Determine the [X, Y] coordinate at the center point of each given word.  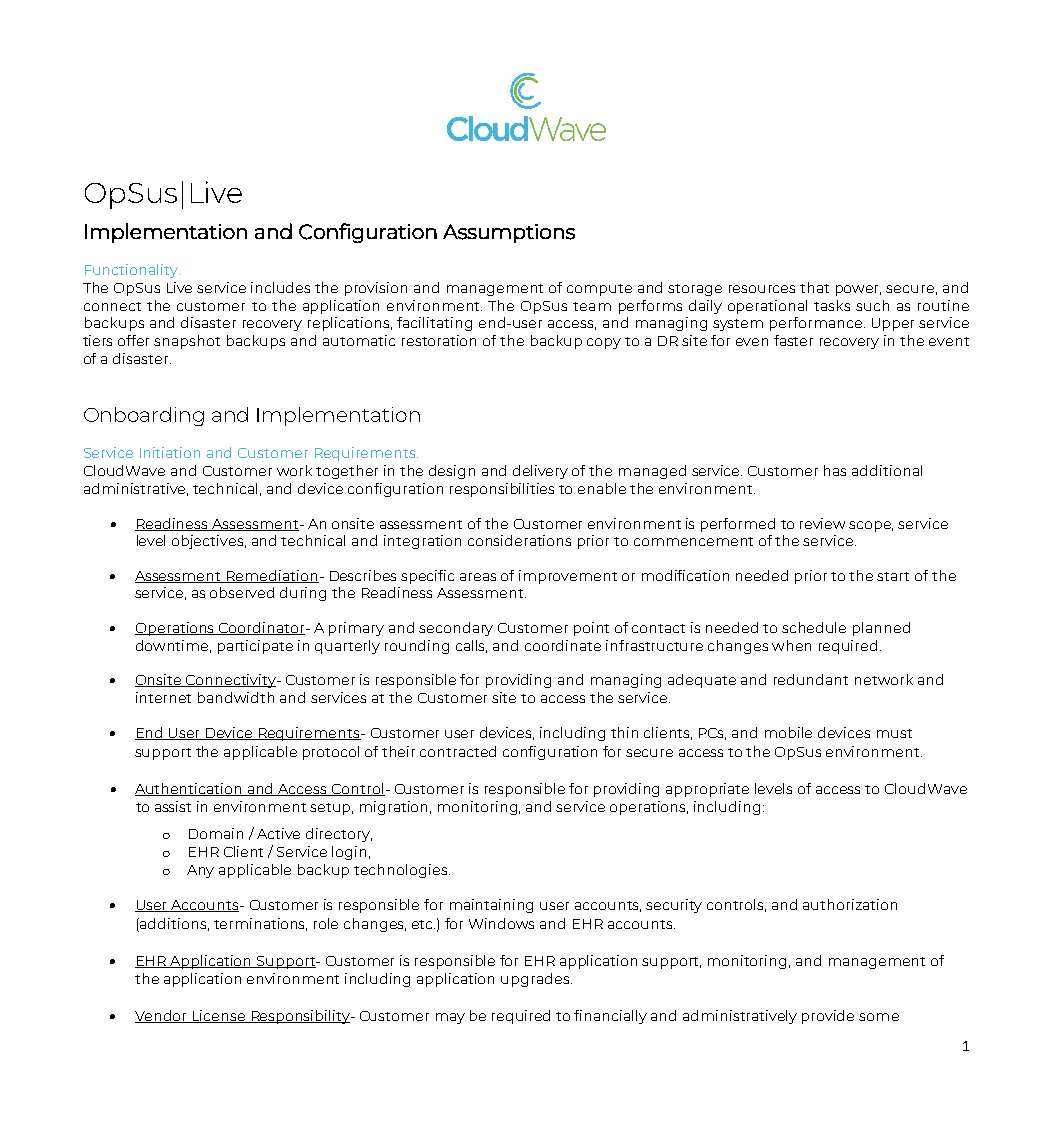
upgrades [536, 980]
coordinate [563, 645]
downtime [173, 646]
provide [828, 1017]
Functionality [132, 271]
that [814, 287]
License [219, 1016]
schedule [814, 627]
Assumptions [509, 233]
